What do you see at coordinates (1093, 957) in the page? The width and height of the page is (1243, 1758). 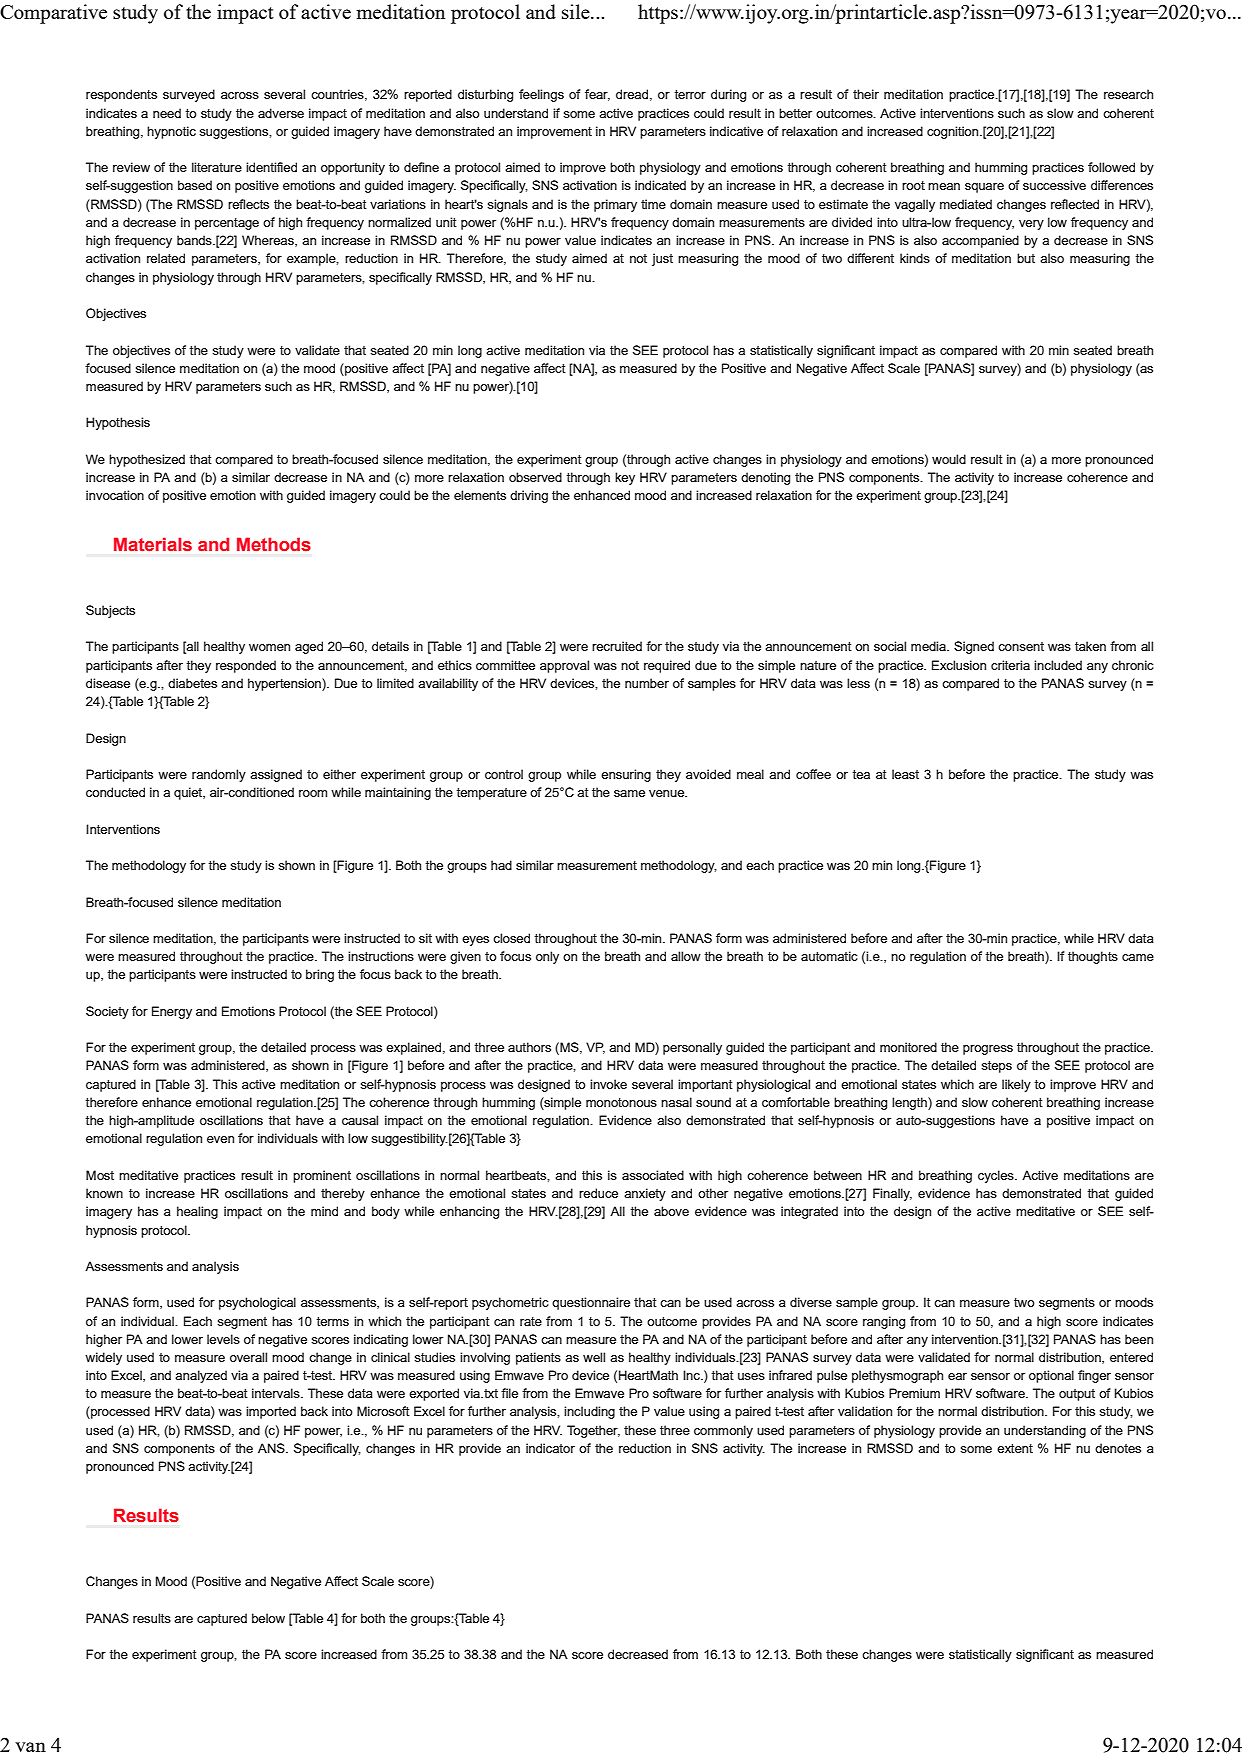 I see `thoughts` at bounding box center [1093, 957].
